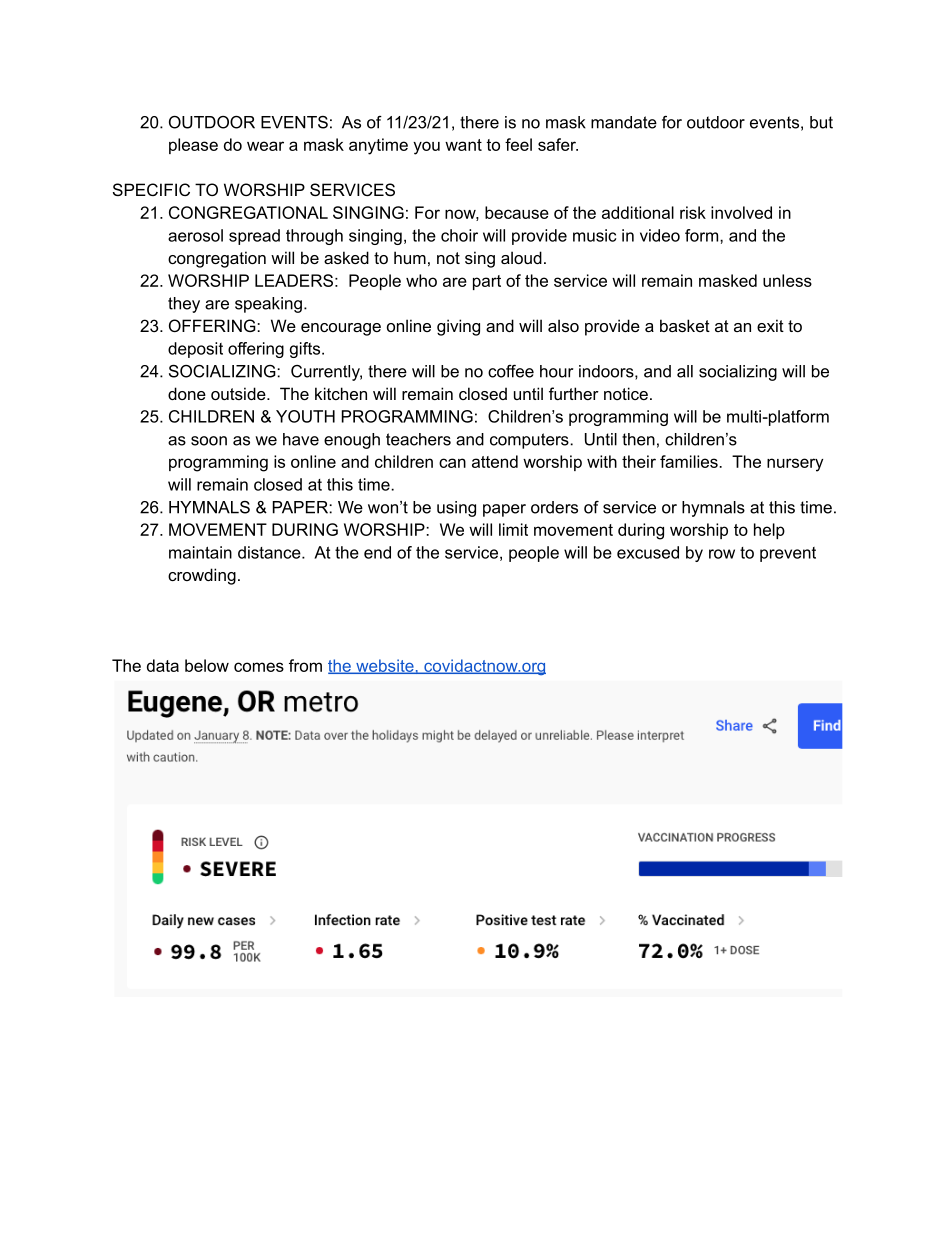 This image has width=952, height=1233. What do you see at coordinates (239, 393) in the image?
I see `outside` at bounding box center [239, 393].
